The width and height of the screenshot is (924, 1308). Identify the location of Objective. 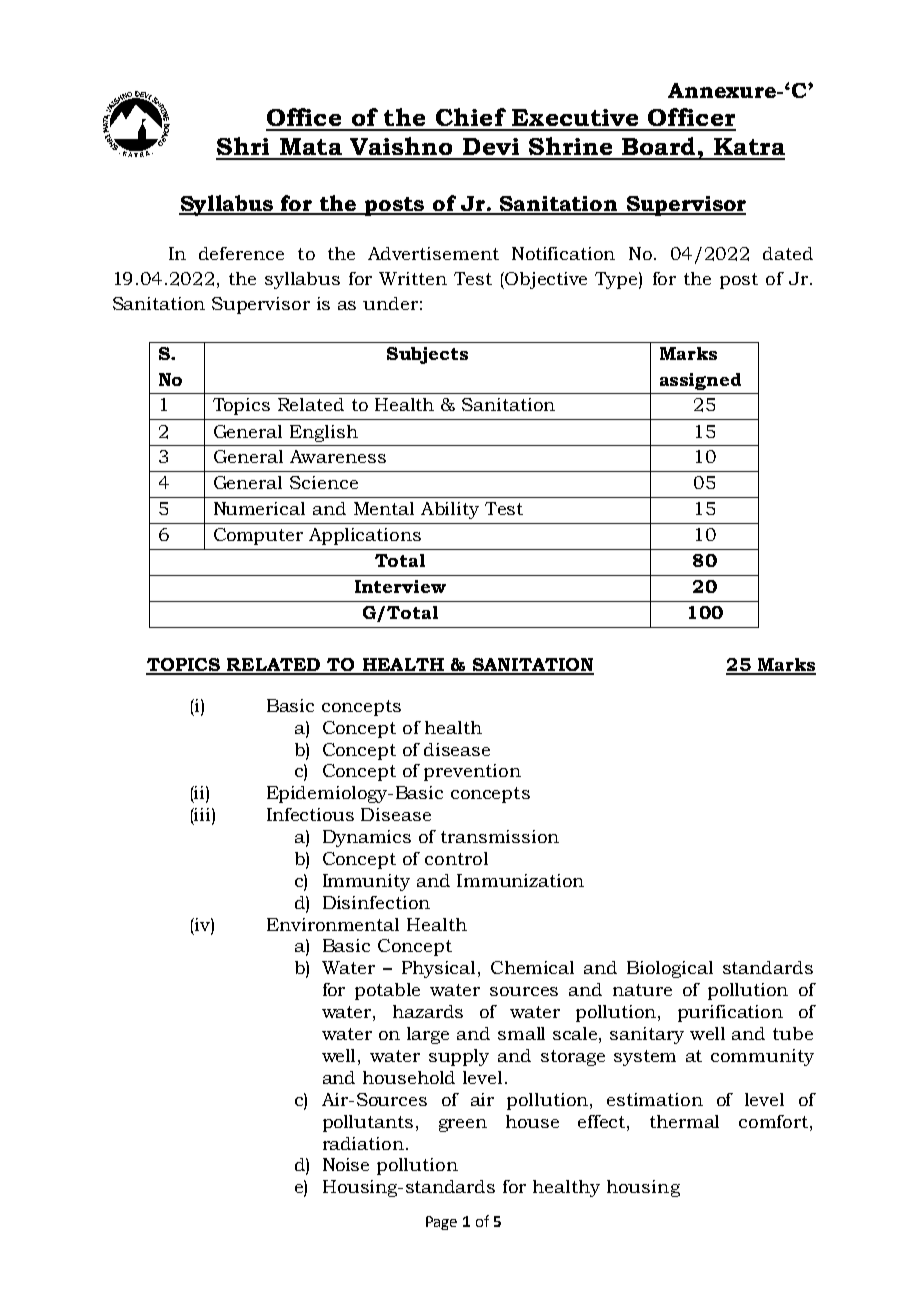
(546, 280).
